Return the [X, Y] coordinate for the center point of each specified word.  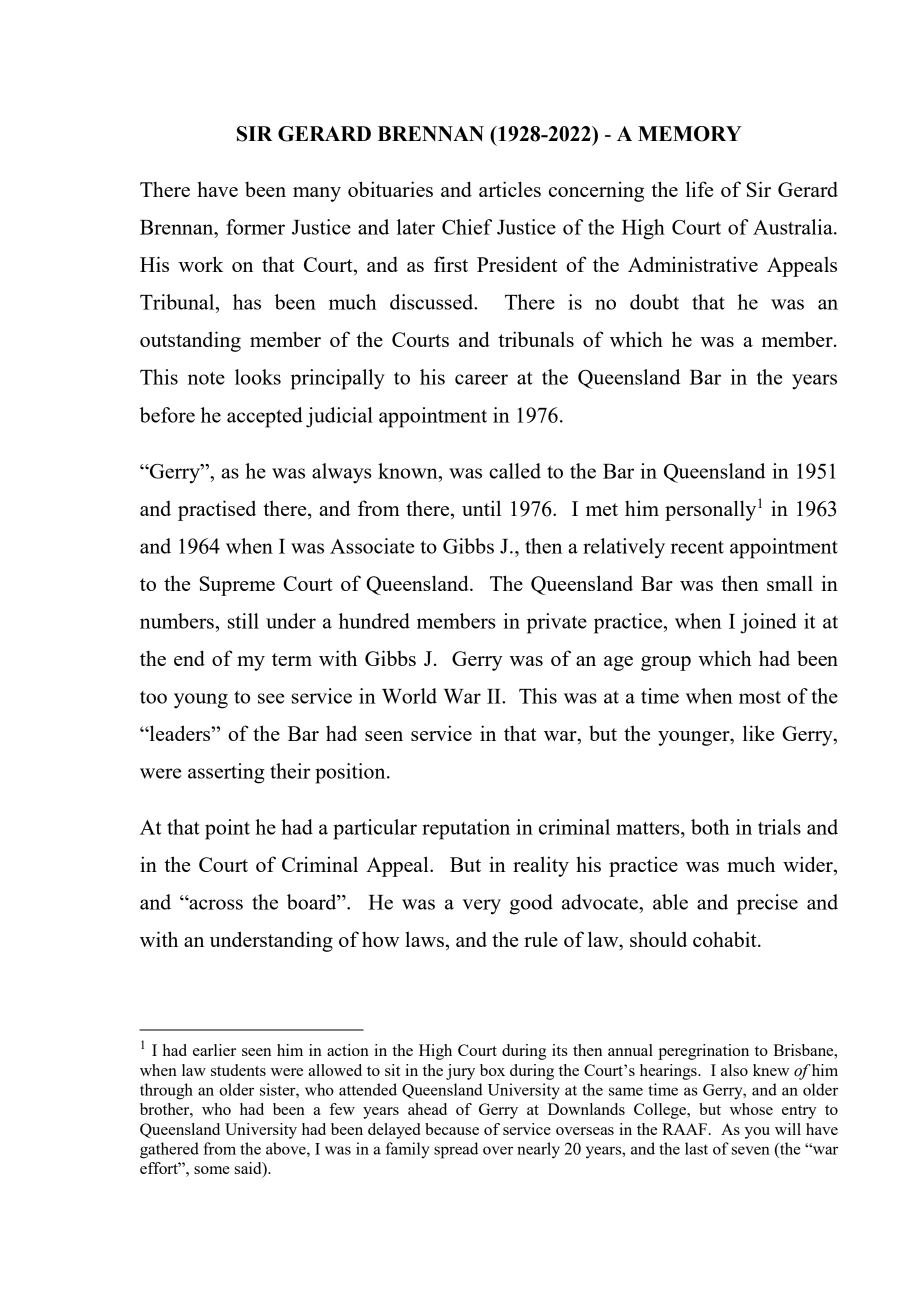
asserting [226, 773]
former [255, 227]
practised [217, 510]
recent [697, 547]
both [710, 827]
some [212, 1170]
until [481, 508]
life [699, 189]
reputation [466, 829]
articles [510, 189]
